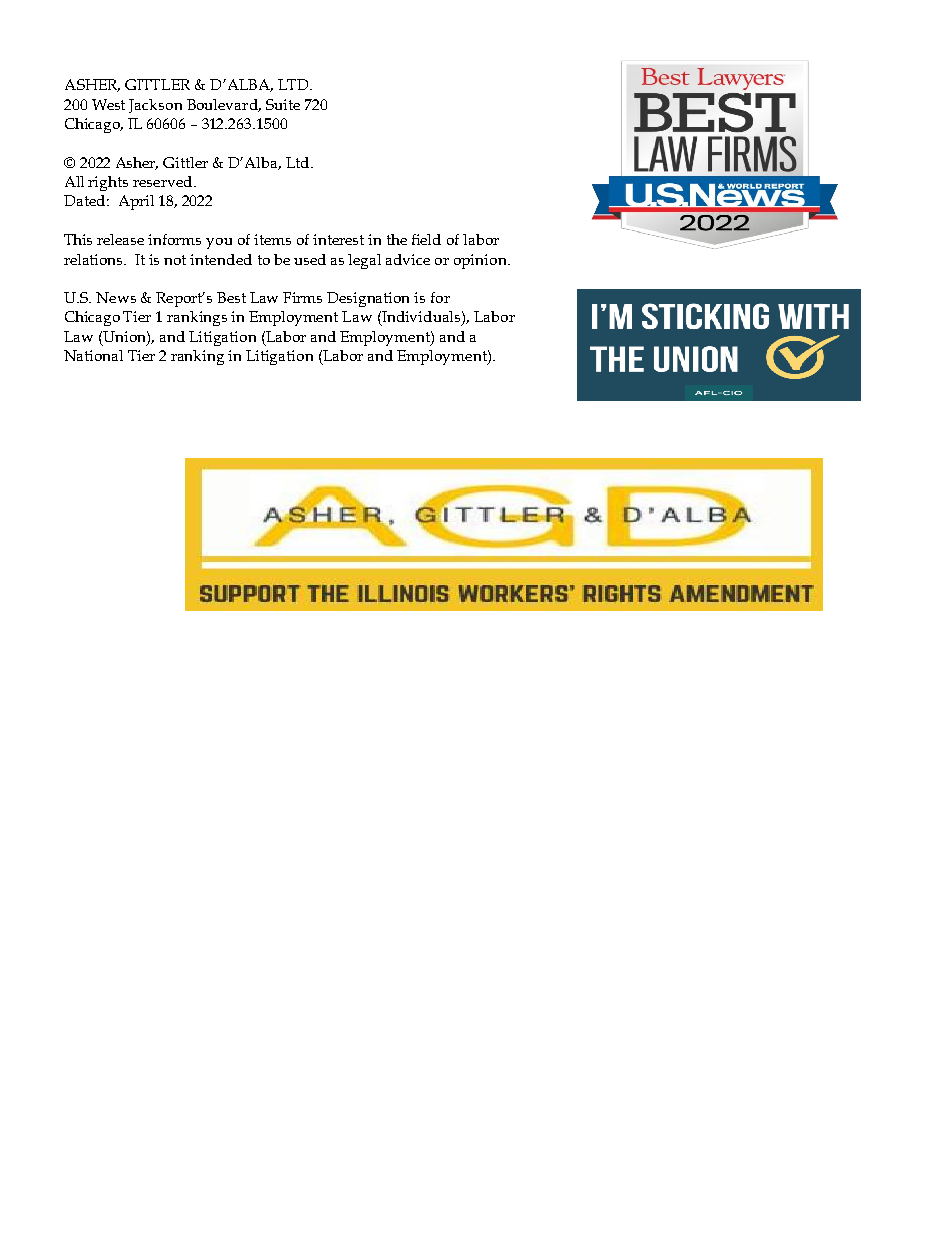  I want to click on Designation, so click(368, 299).
